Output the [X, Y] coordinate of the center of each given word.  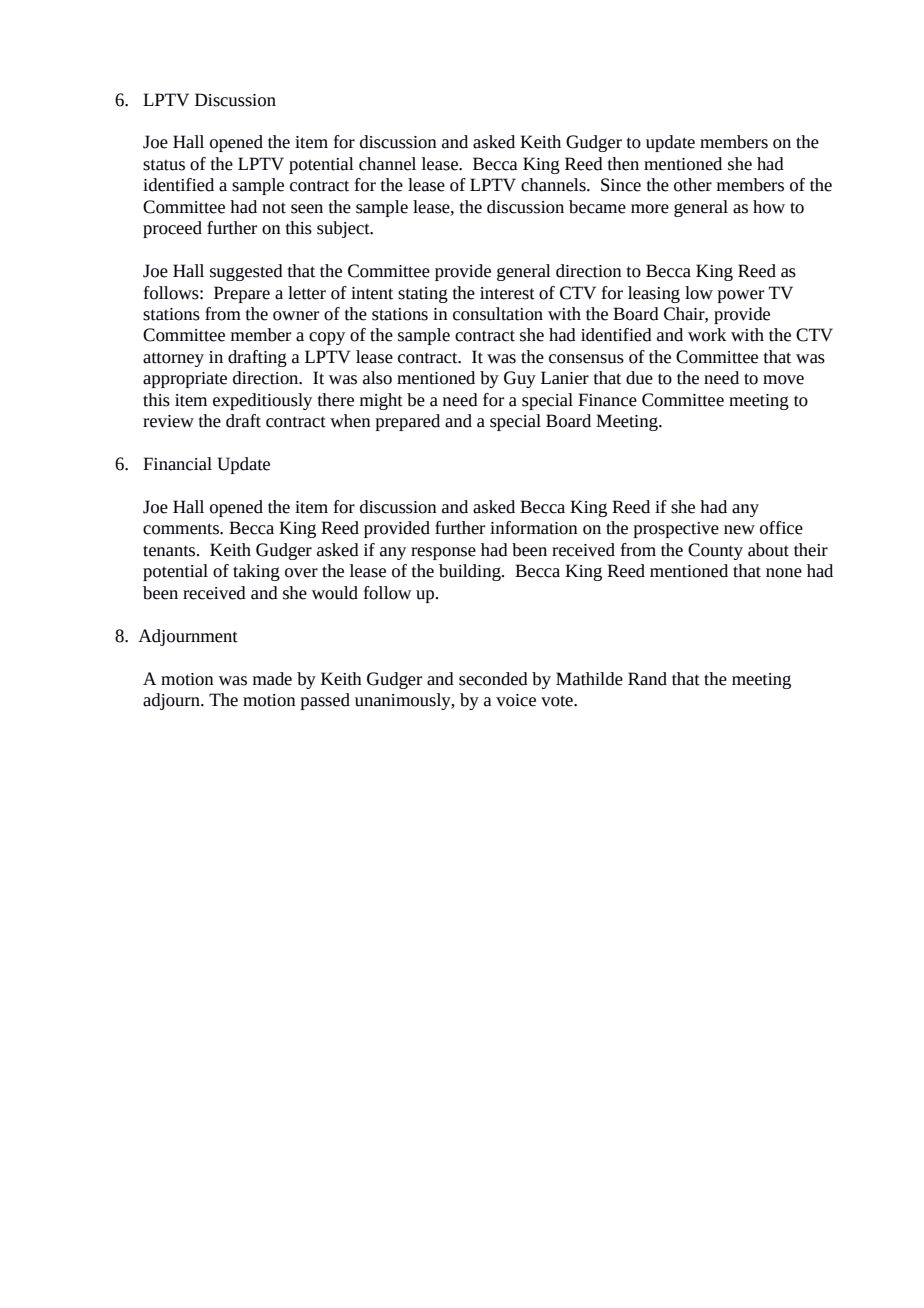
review [168, 421]
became [597, 207]
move [783, 380]
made [272, 679]
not [274, 208]
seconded [493, 679]
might [381, 401]
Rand [647, 679]
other [693, 185]
